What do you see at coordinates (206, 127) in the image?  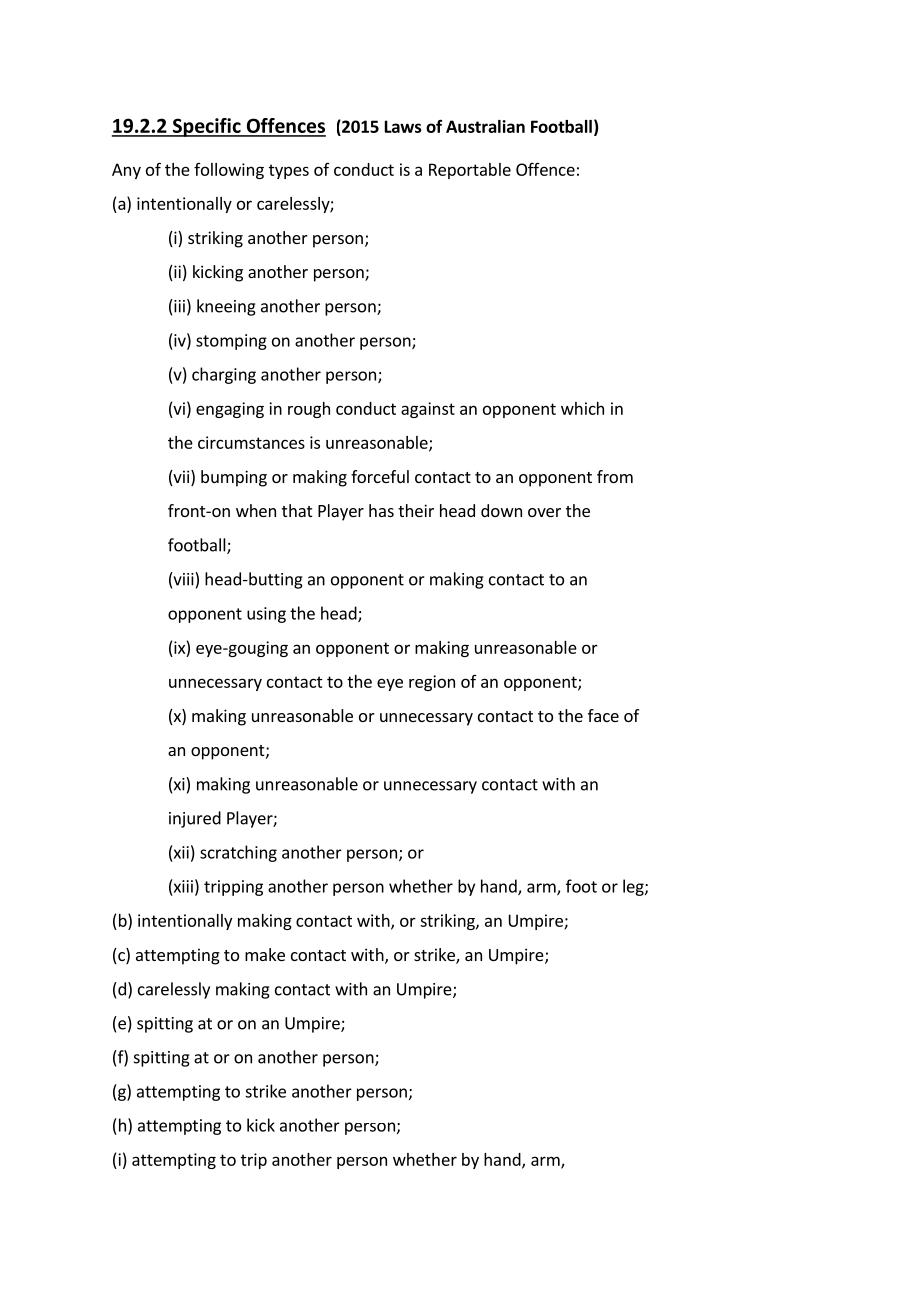 I see `Specific` at bounding box center [206, 127].
